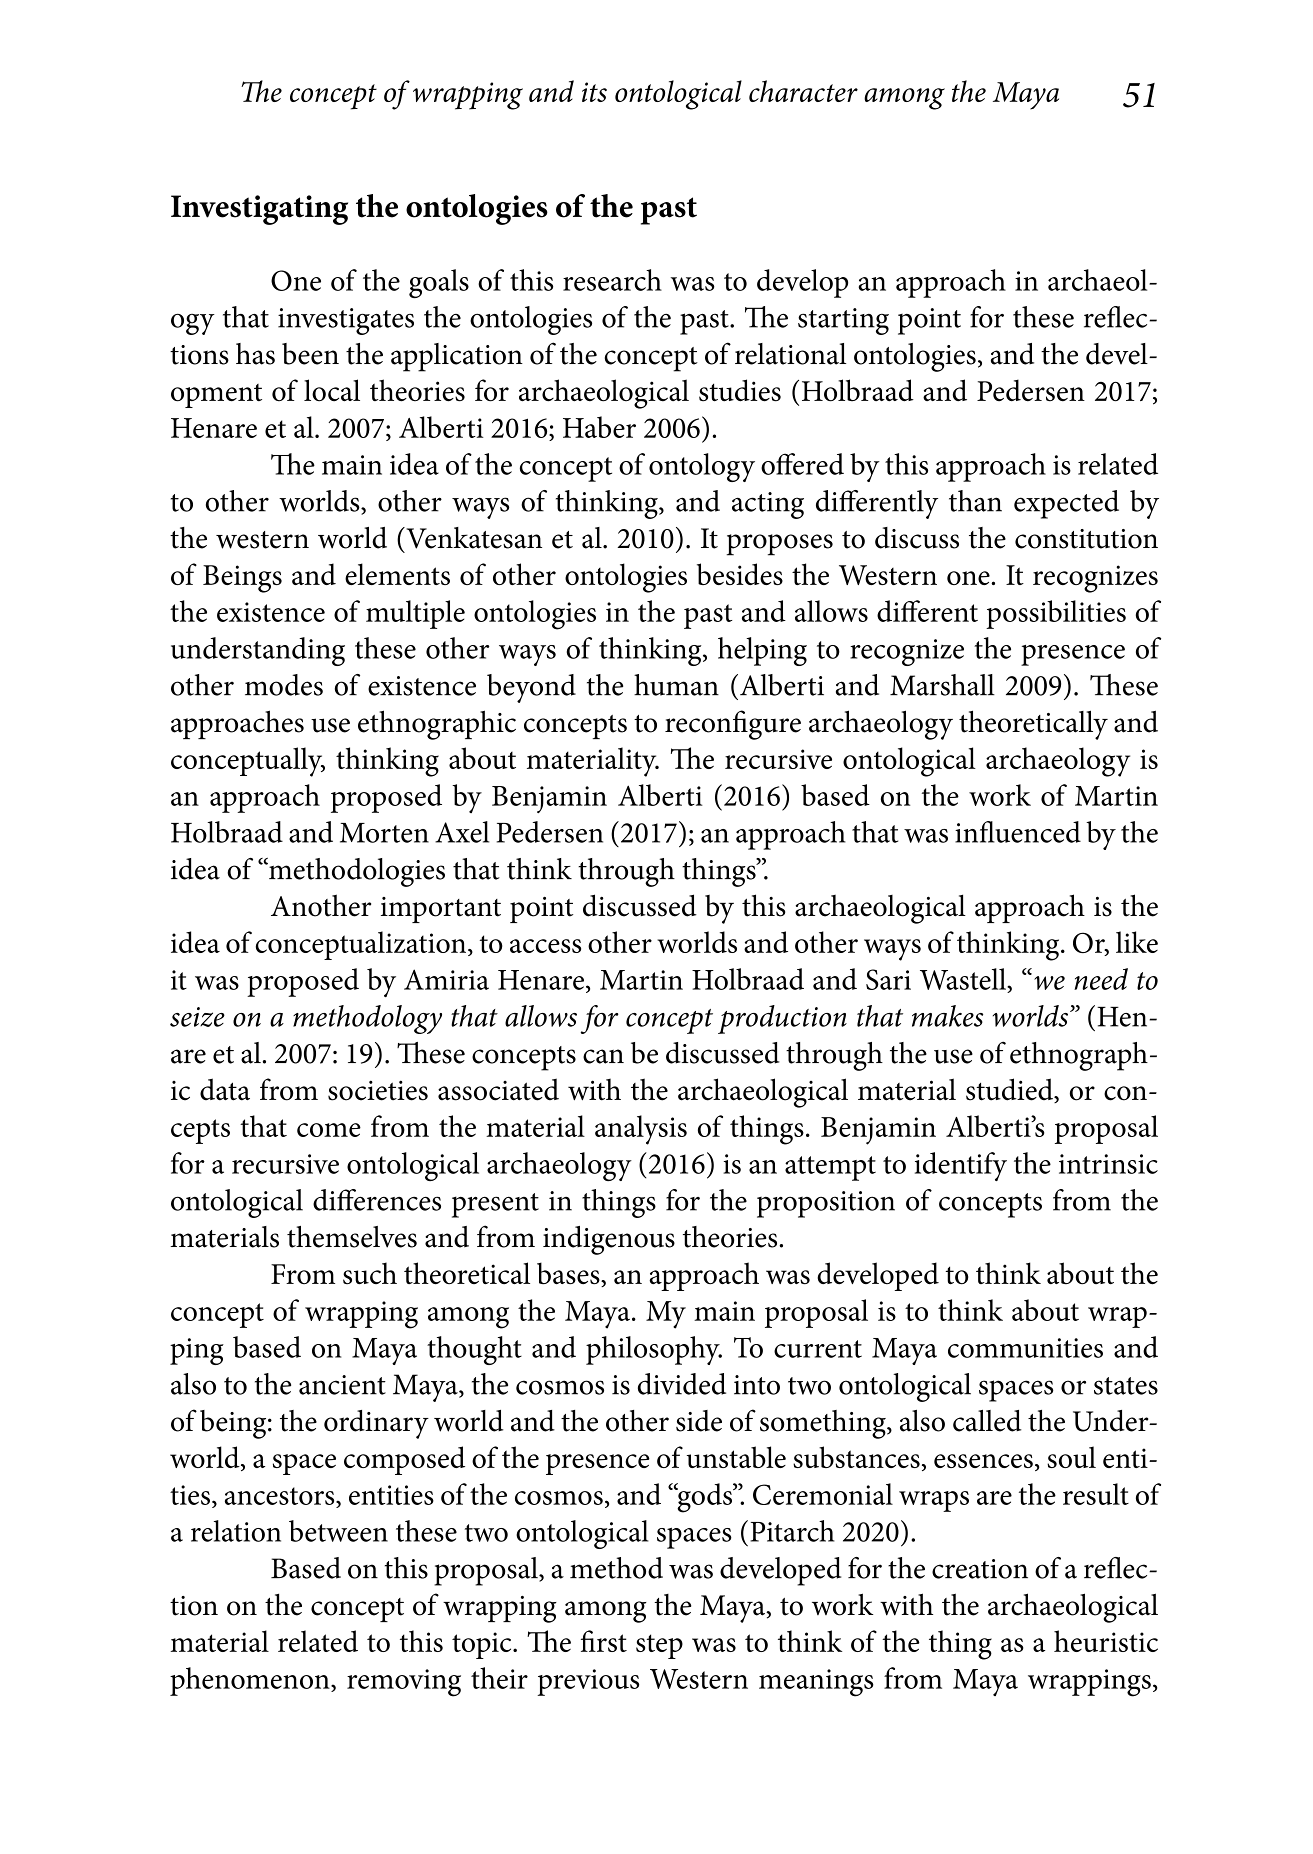 This image has width=1313, height=1854. Describe the element at coordinates (975, 832) in the image. I see `infl` at that location.
